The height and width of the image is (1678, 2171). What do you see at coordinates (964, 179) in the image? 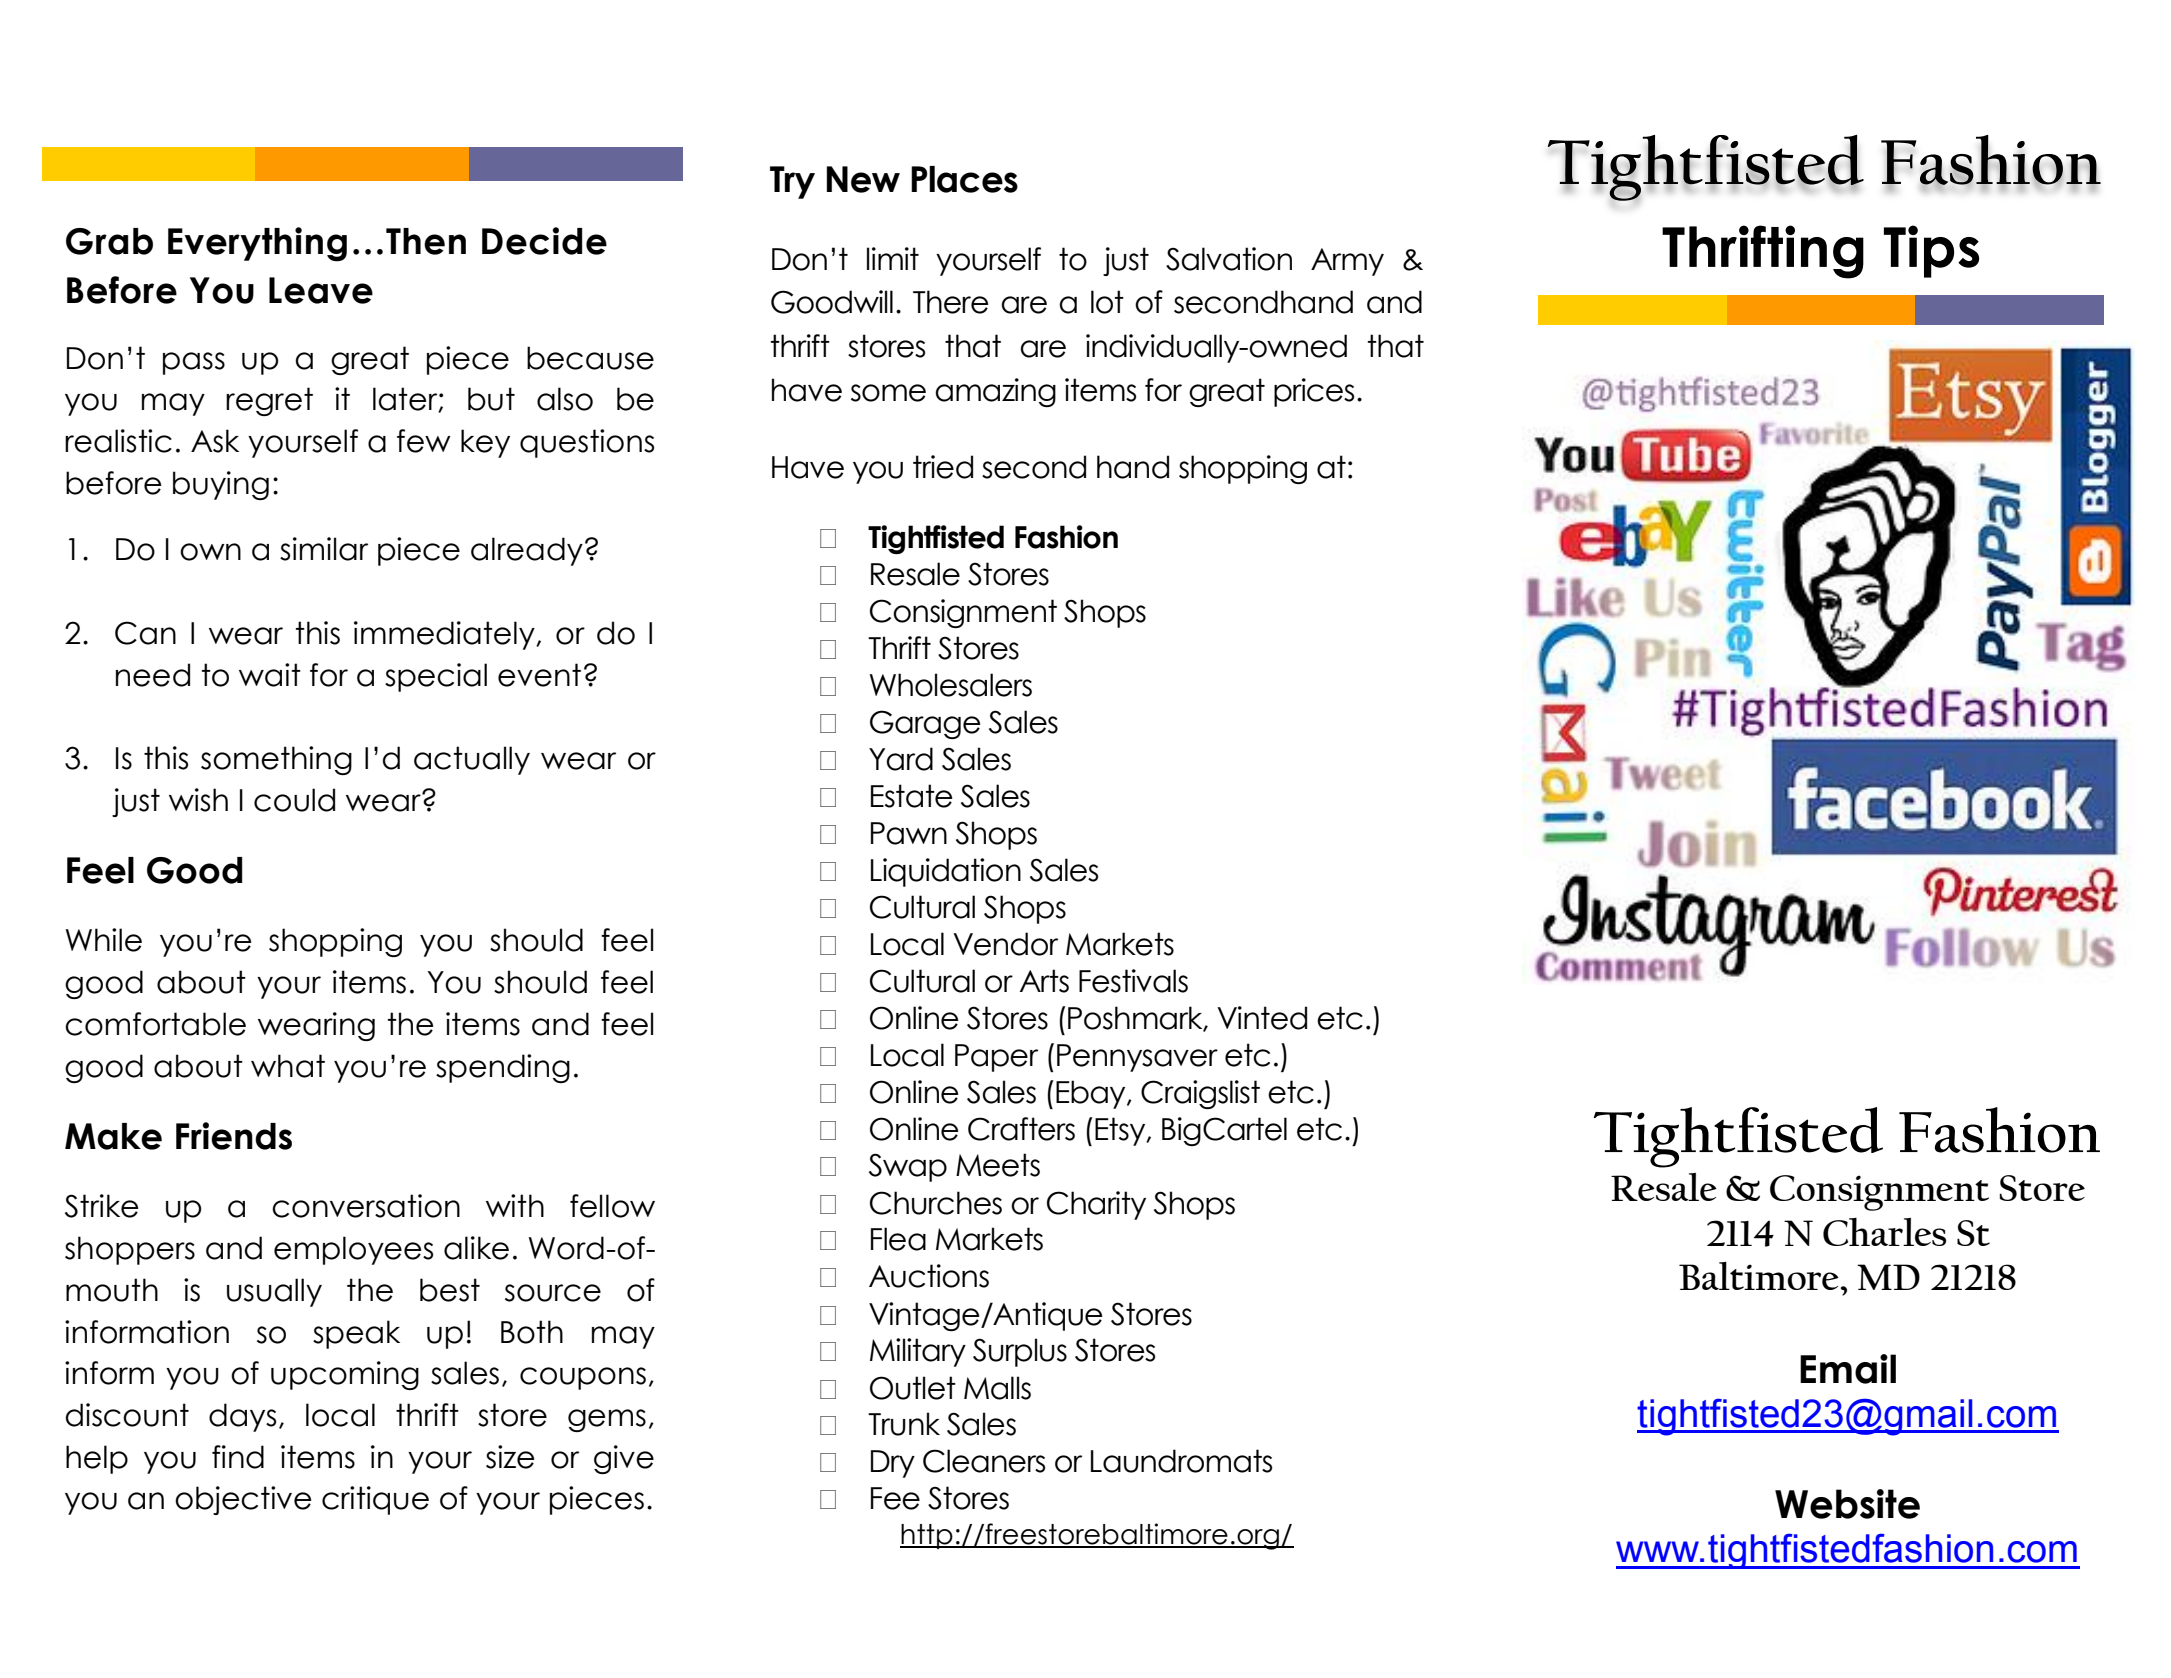
I see `Places` at bounding box center [964, 179].
